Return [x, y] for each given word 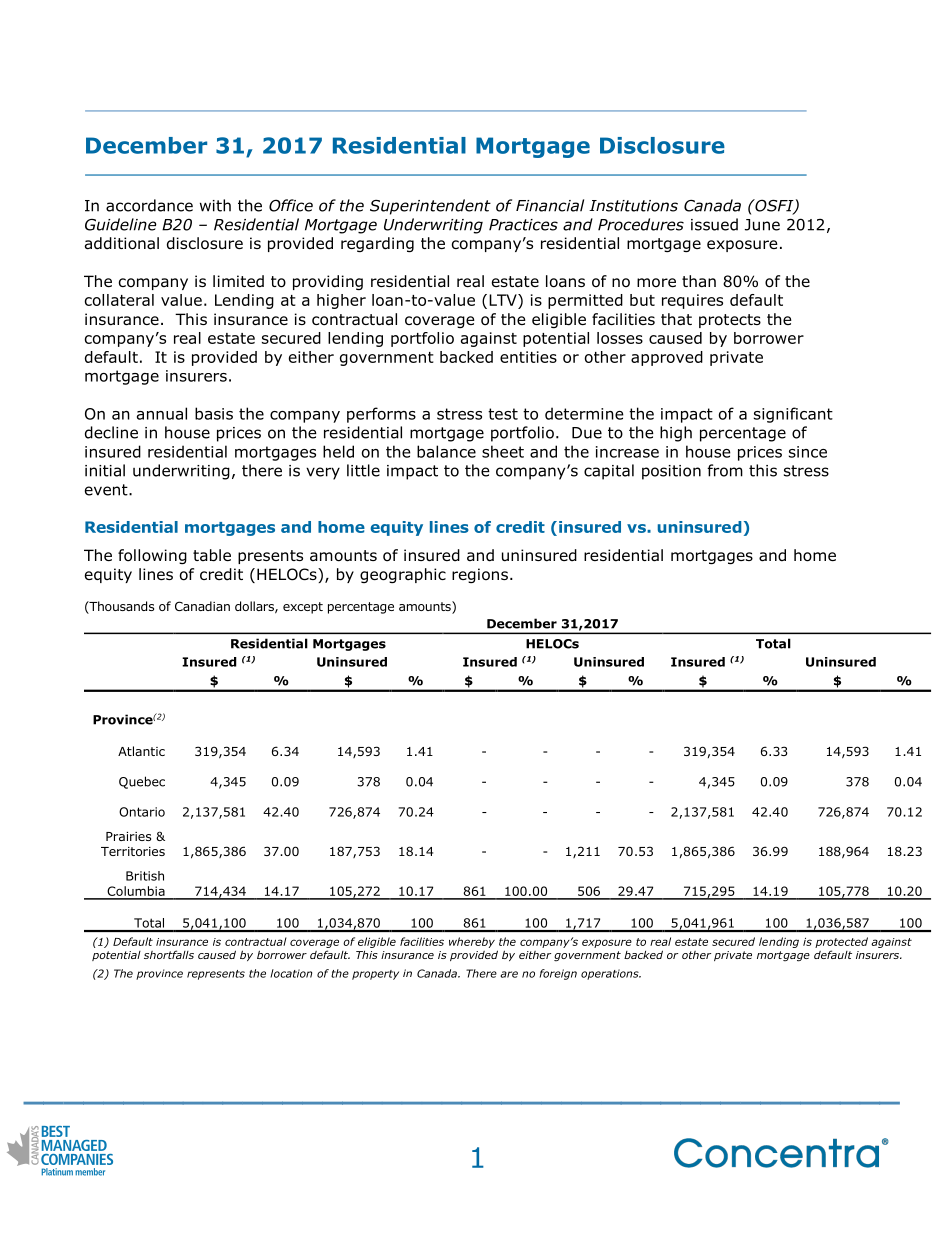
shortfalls [169, 954]
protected [841, 942]
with [215, 205]
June [762, 225]
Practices [523, 225]
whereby [472, 942]
